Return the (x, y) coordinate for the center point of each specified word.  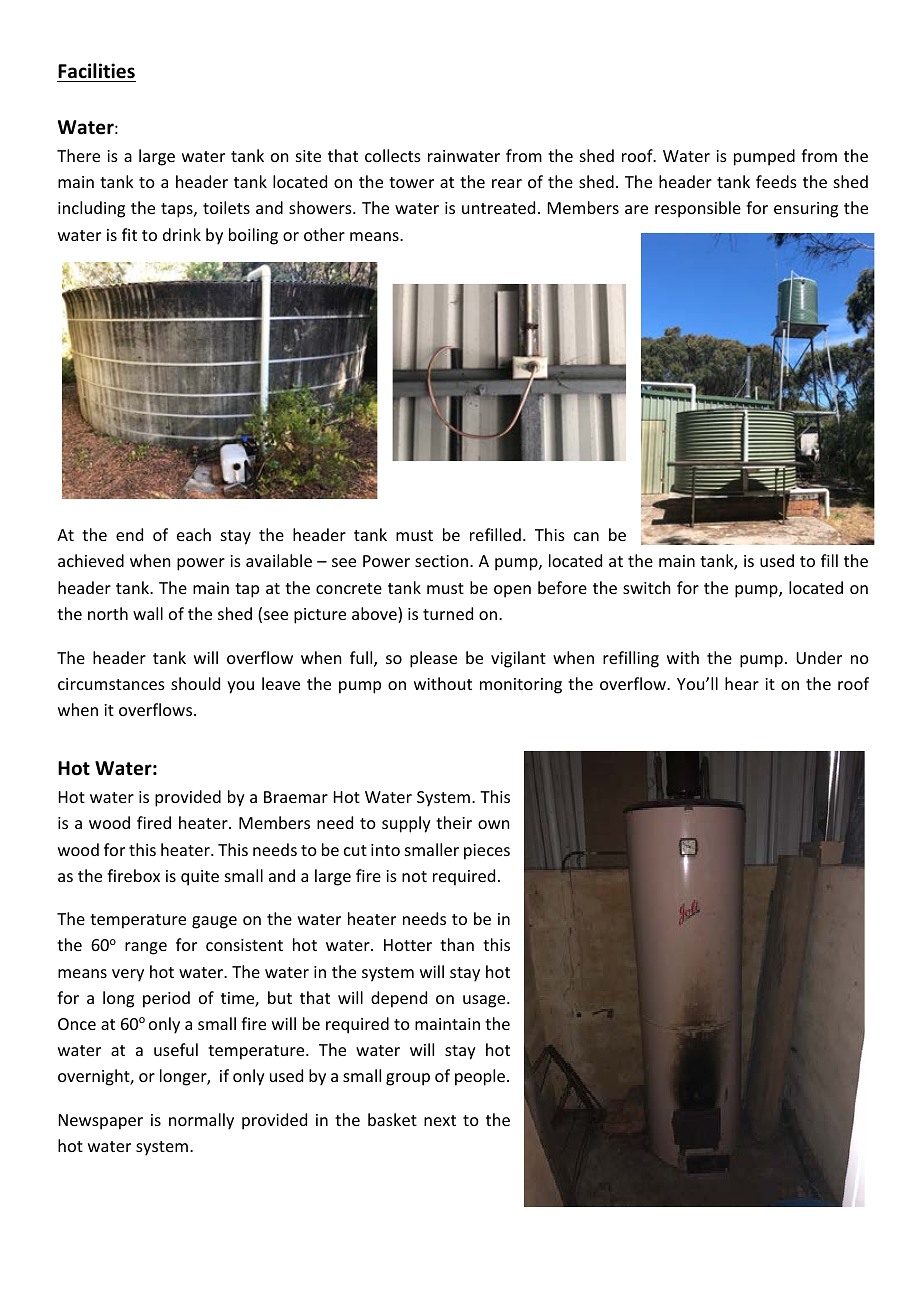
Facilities (96, 71)
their (454, 822)
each (194, 534)
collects (393, 155)
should (195, 683)
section (443, 561)
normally (201, 1121)
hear (742, 683)
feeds (776, 181)
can (586, 536)
